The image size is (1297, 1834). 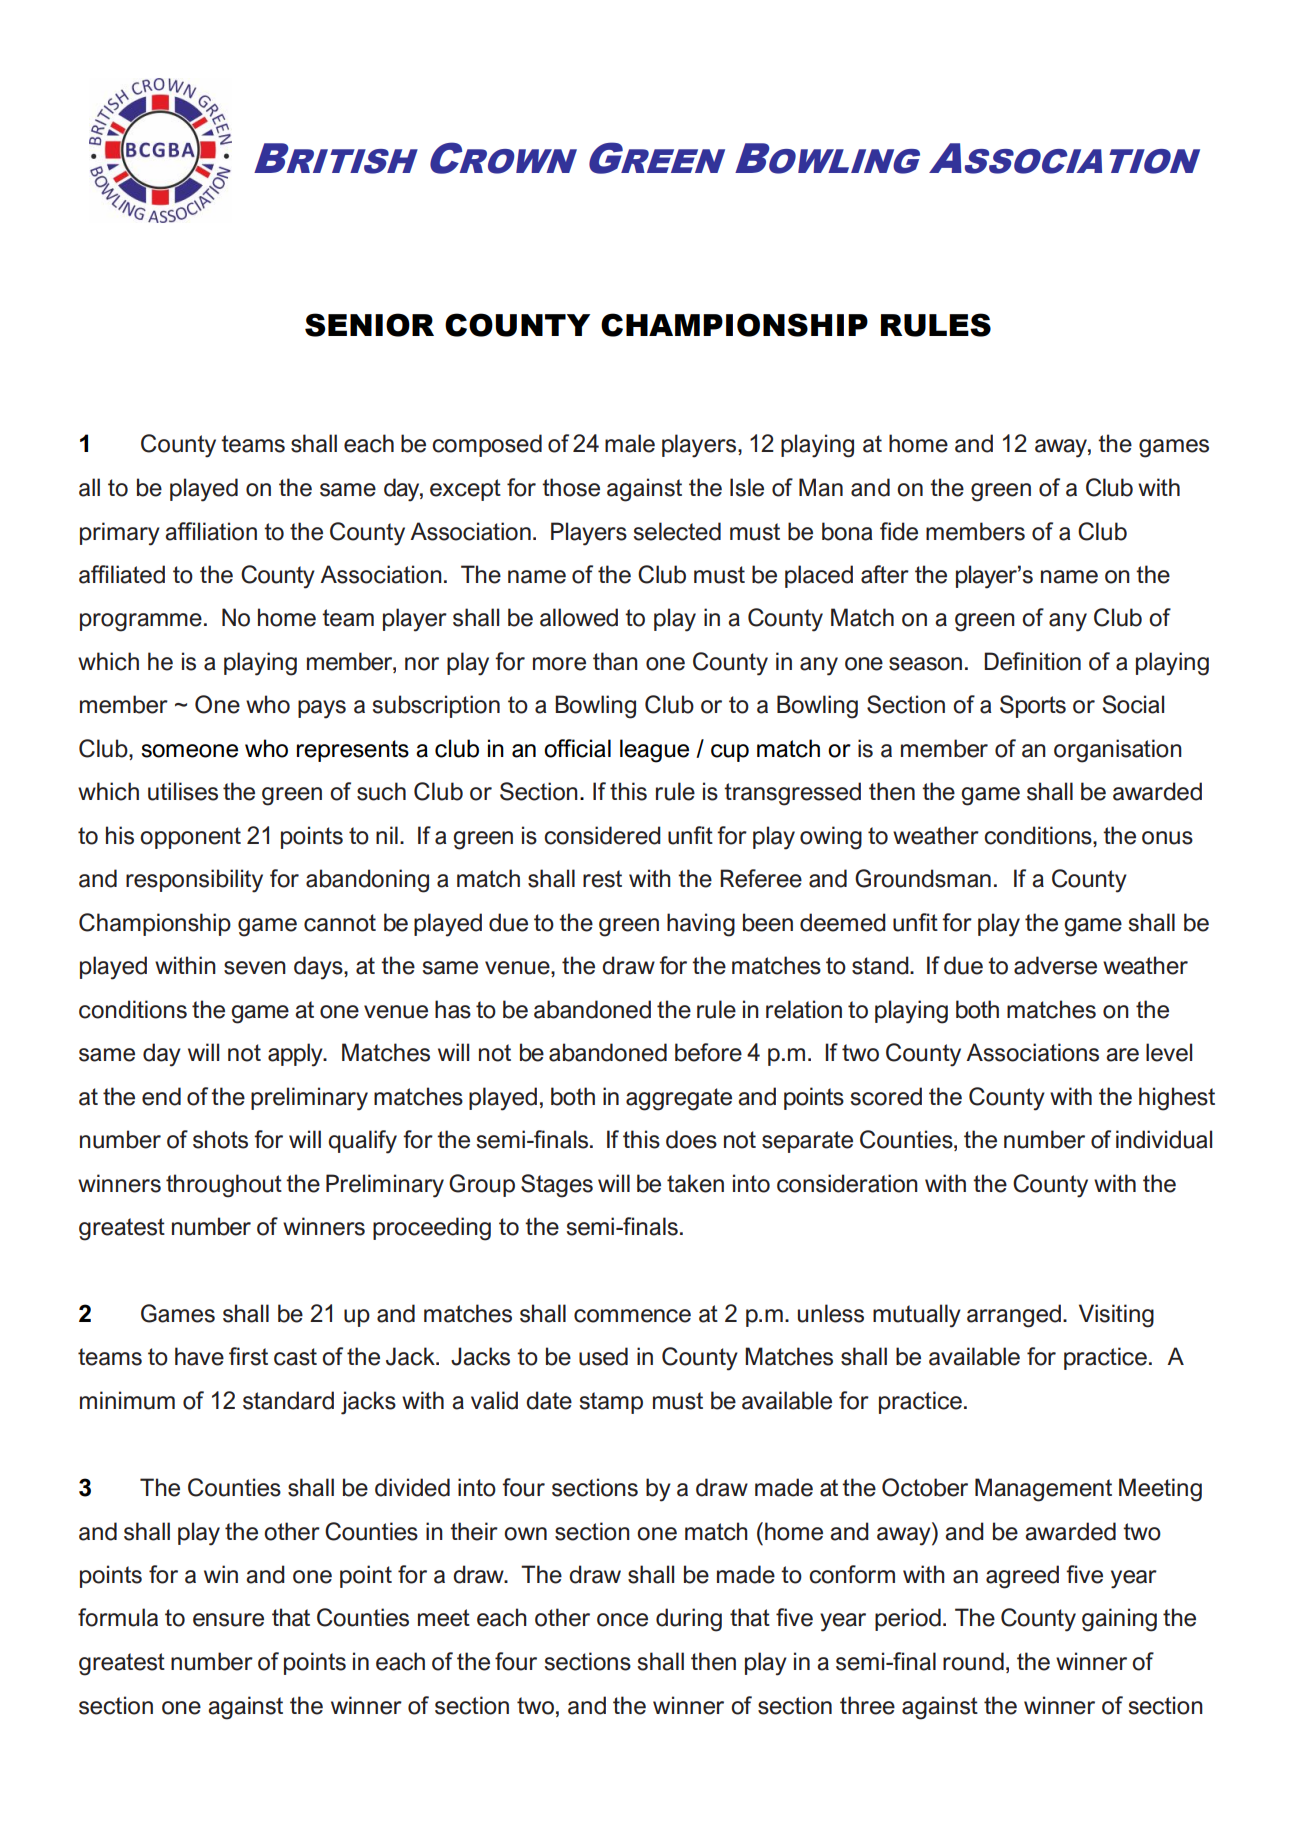 What do you see at coordinates (1119, 1620) in the screenshot?
I see `gaining` at bounding box center [1119, 1620].
